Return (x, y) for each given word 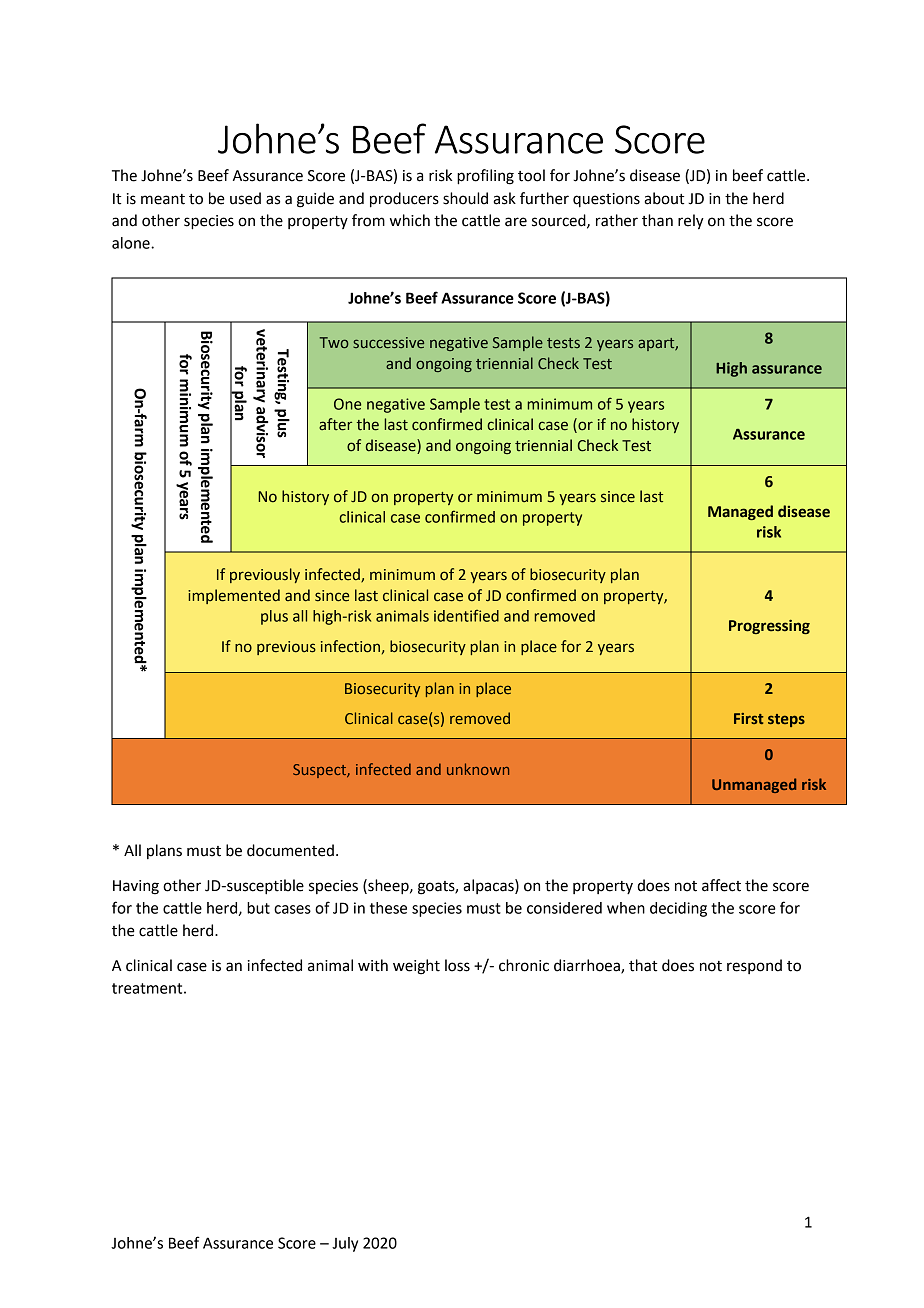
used (245, 198)
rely (691, 222)
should (465, 198)
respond (754, 966)
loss (457, 965)
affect (721, 885)
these (388, 908)
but (258, 908)
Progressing (769, 626)
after (335, 424)
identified (466, 615)
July (345, 1244)
